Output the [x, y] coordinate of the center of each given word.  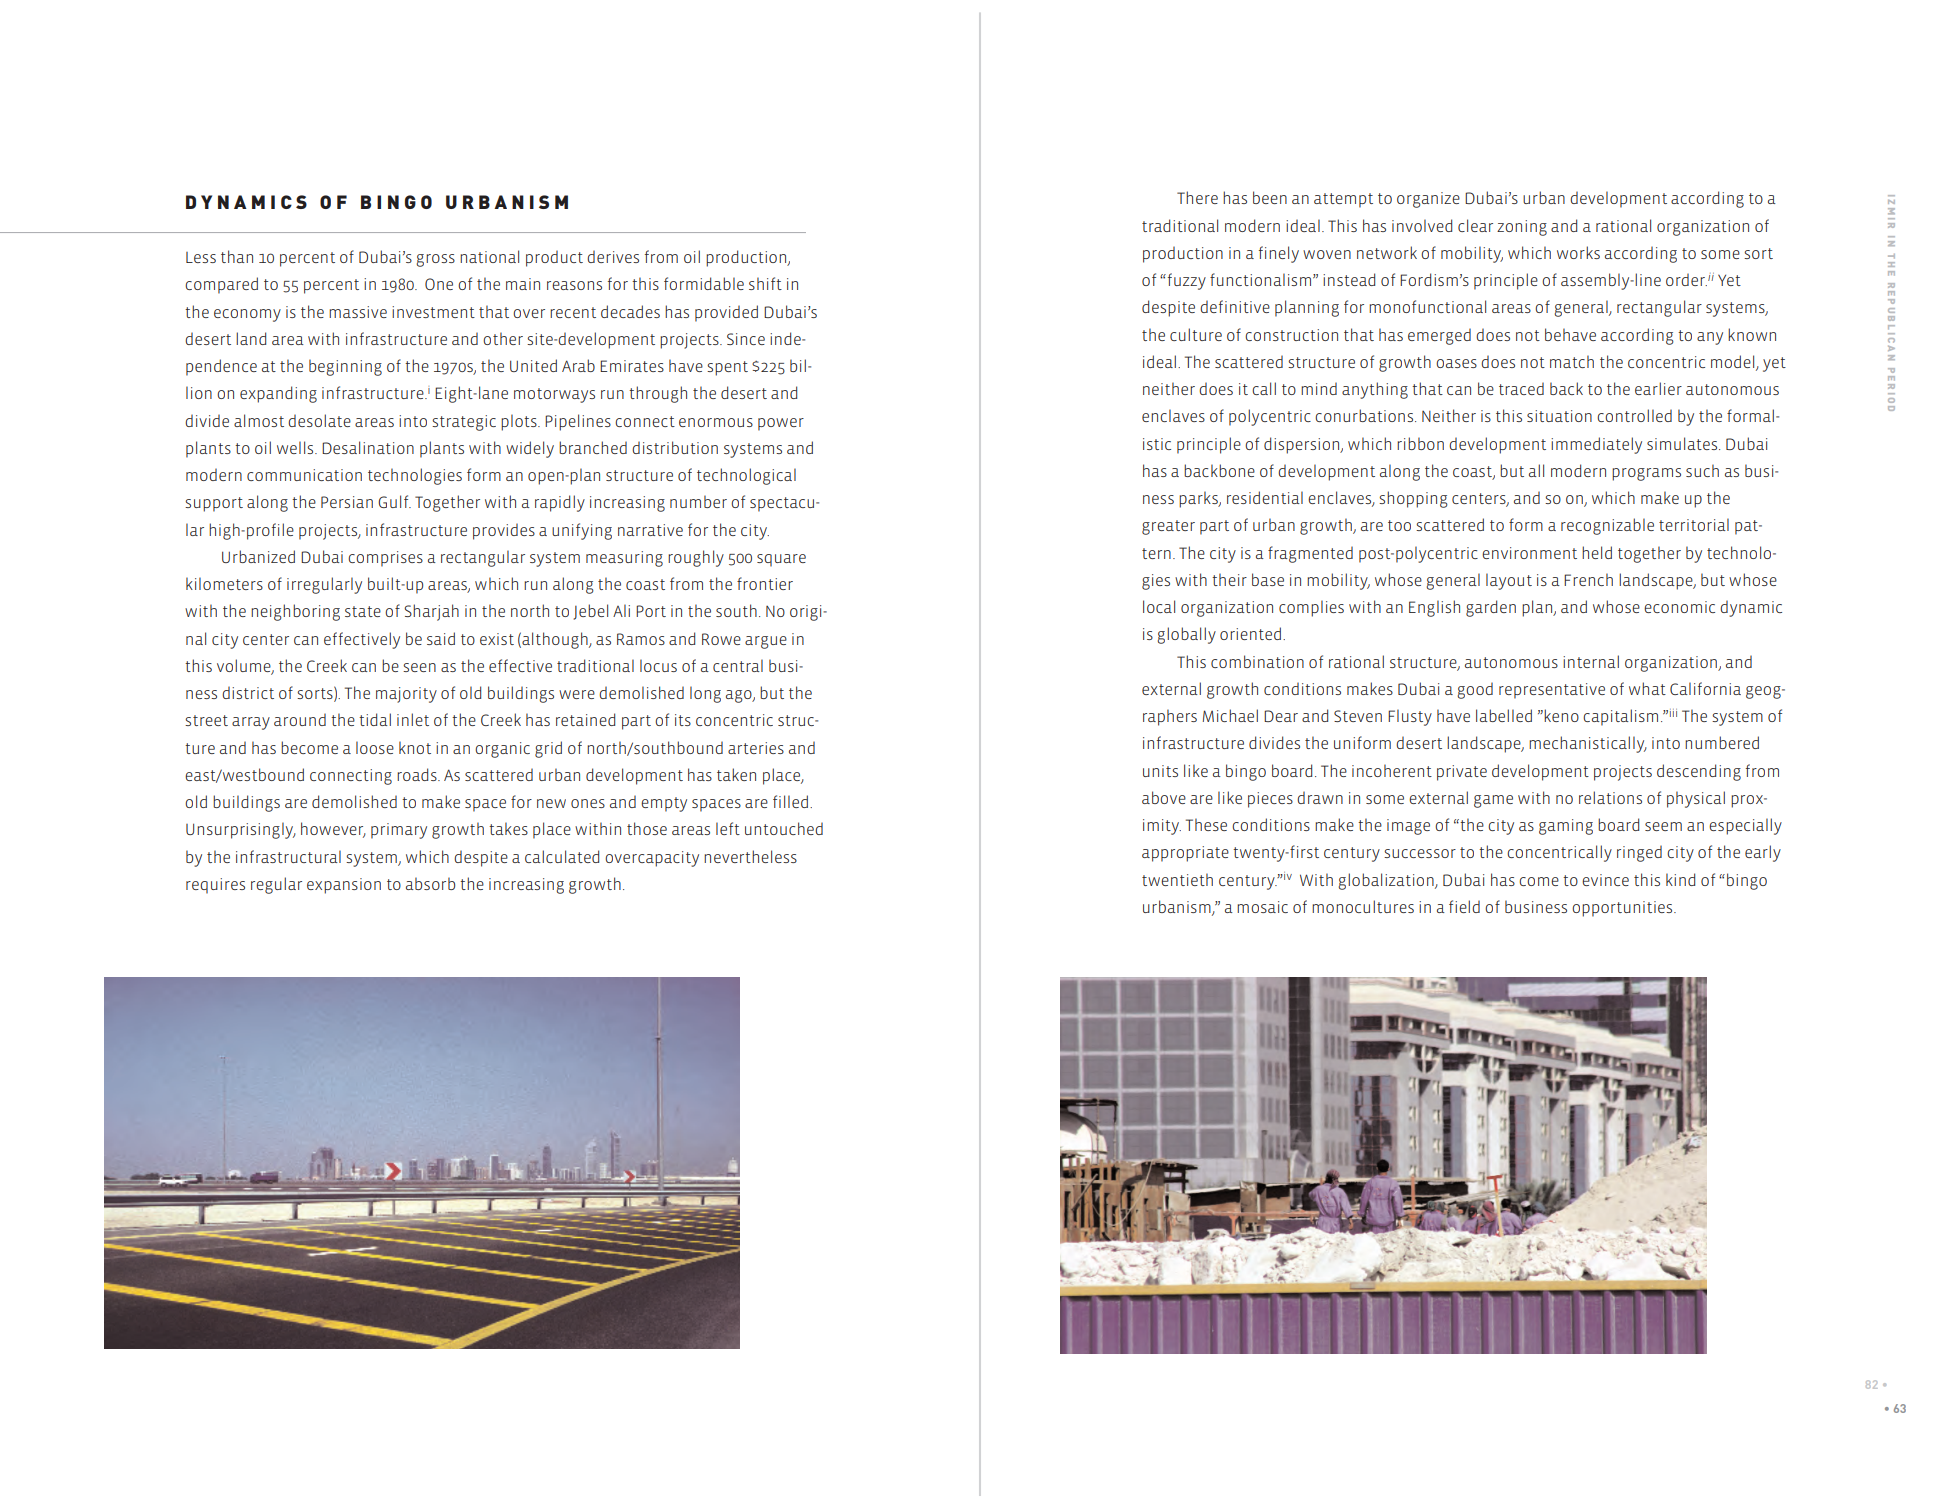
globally [1186, 635]
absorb [430, 883]
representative [1552, 691]
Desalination [368, 447]
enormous [716, 422]
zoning [1522, 228]
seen [419, 667]
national [489, 256]
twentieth [1177, 879]
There [1197, 197]
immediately [1596, 445]
